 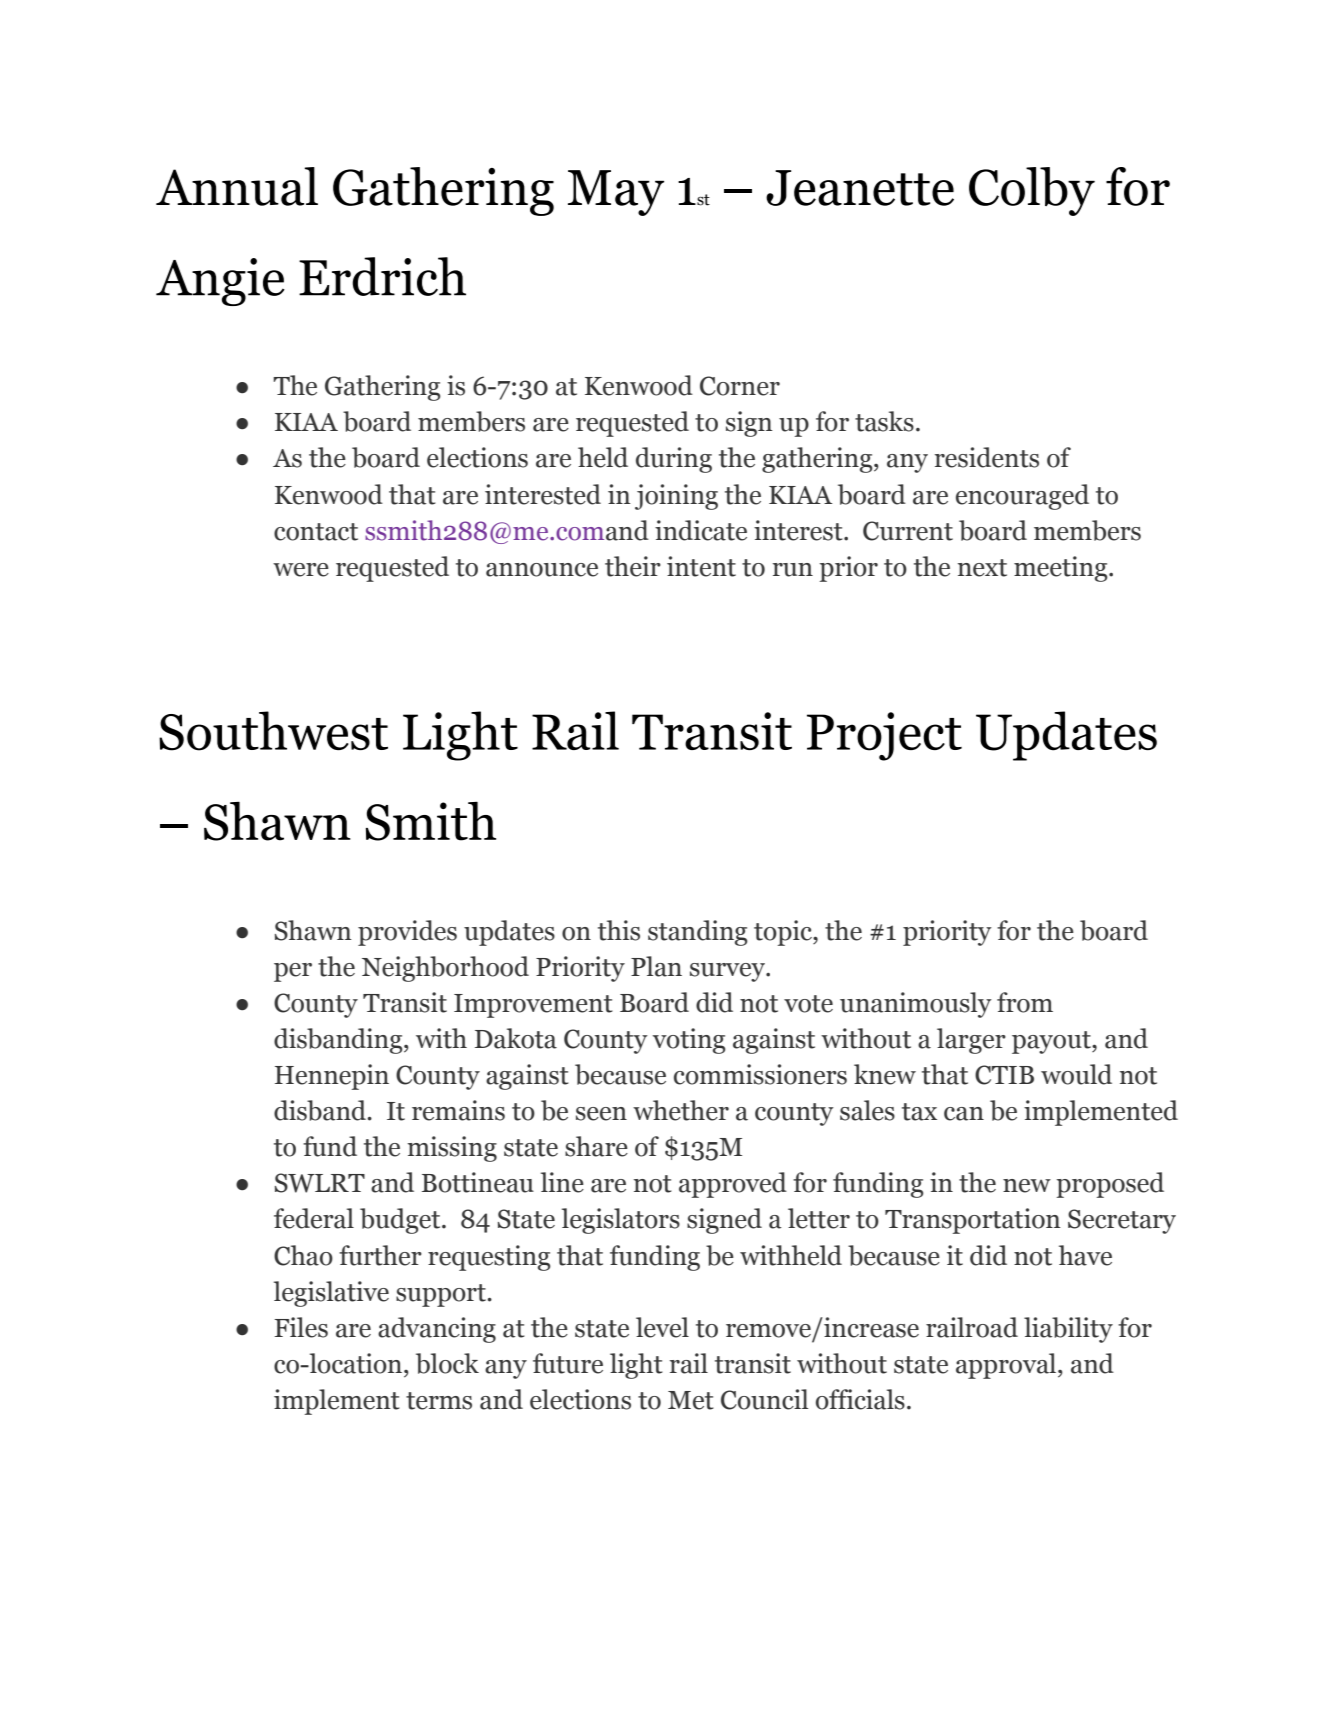 I want to click on standing, so click(x=698, y=933).
